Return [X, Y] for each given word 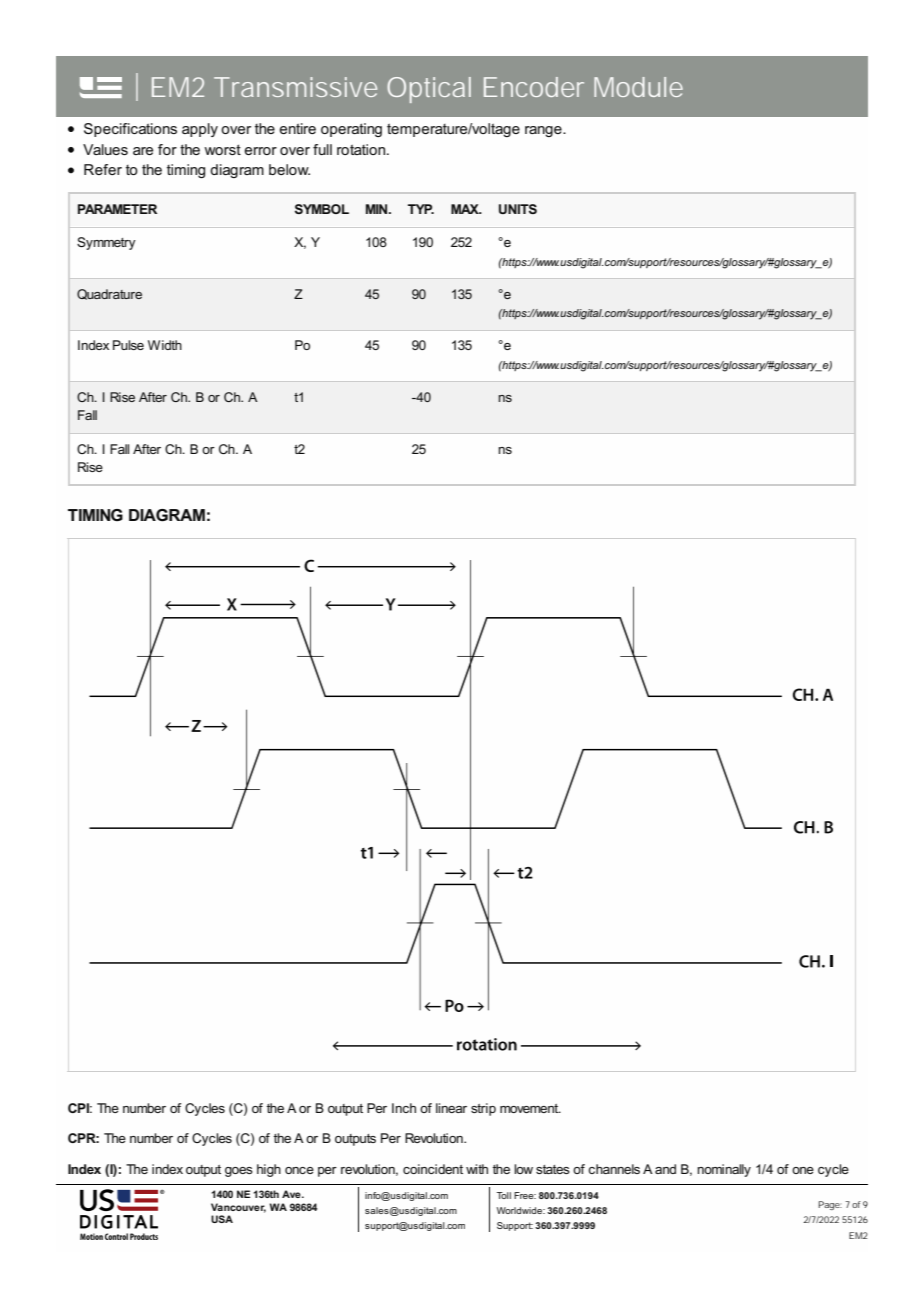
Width [165, 345]
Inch [404, 1108]
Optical [429, 90]
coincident [433, 1169]
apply [200, 130]
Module [638, 87]
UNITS [518, 209]
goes [239, 1172]
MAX [466, 209]
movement [530, 1108]
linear [451, 1108]
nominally [724, 1170]
